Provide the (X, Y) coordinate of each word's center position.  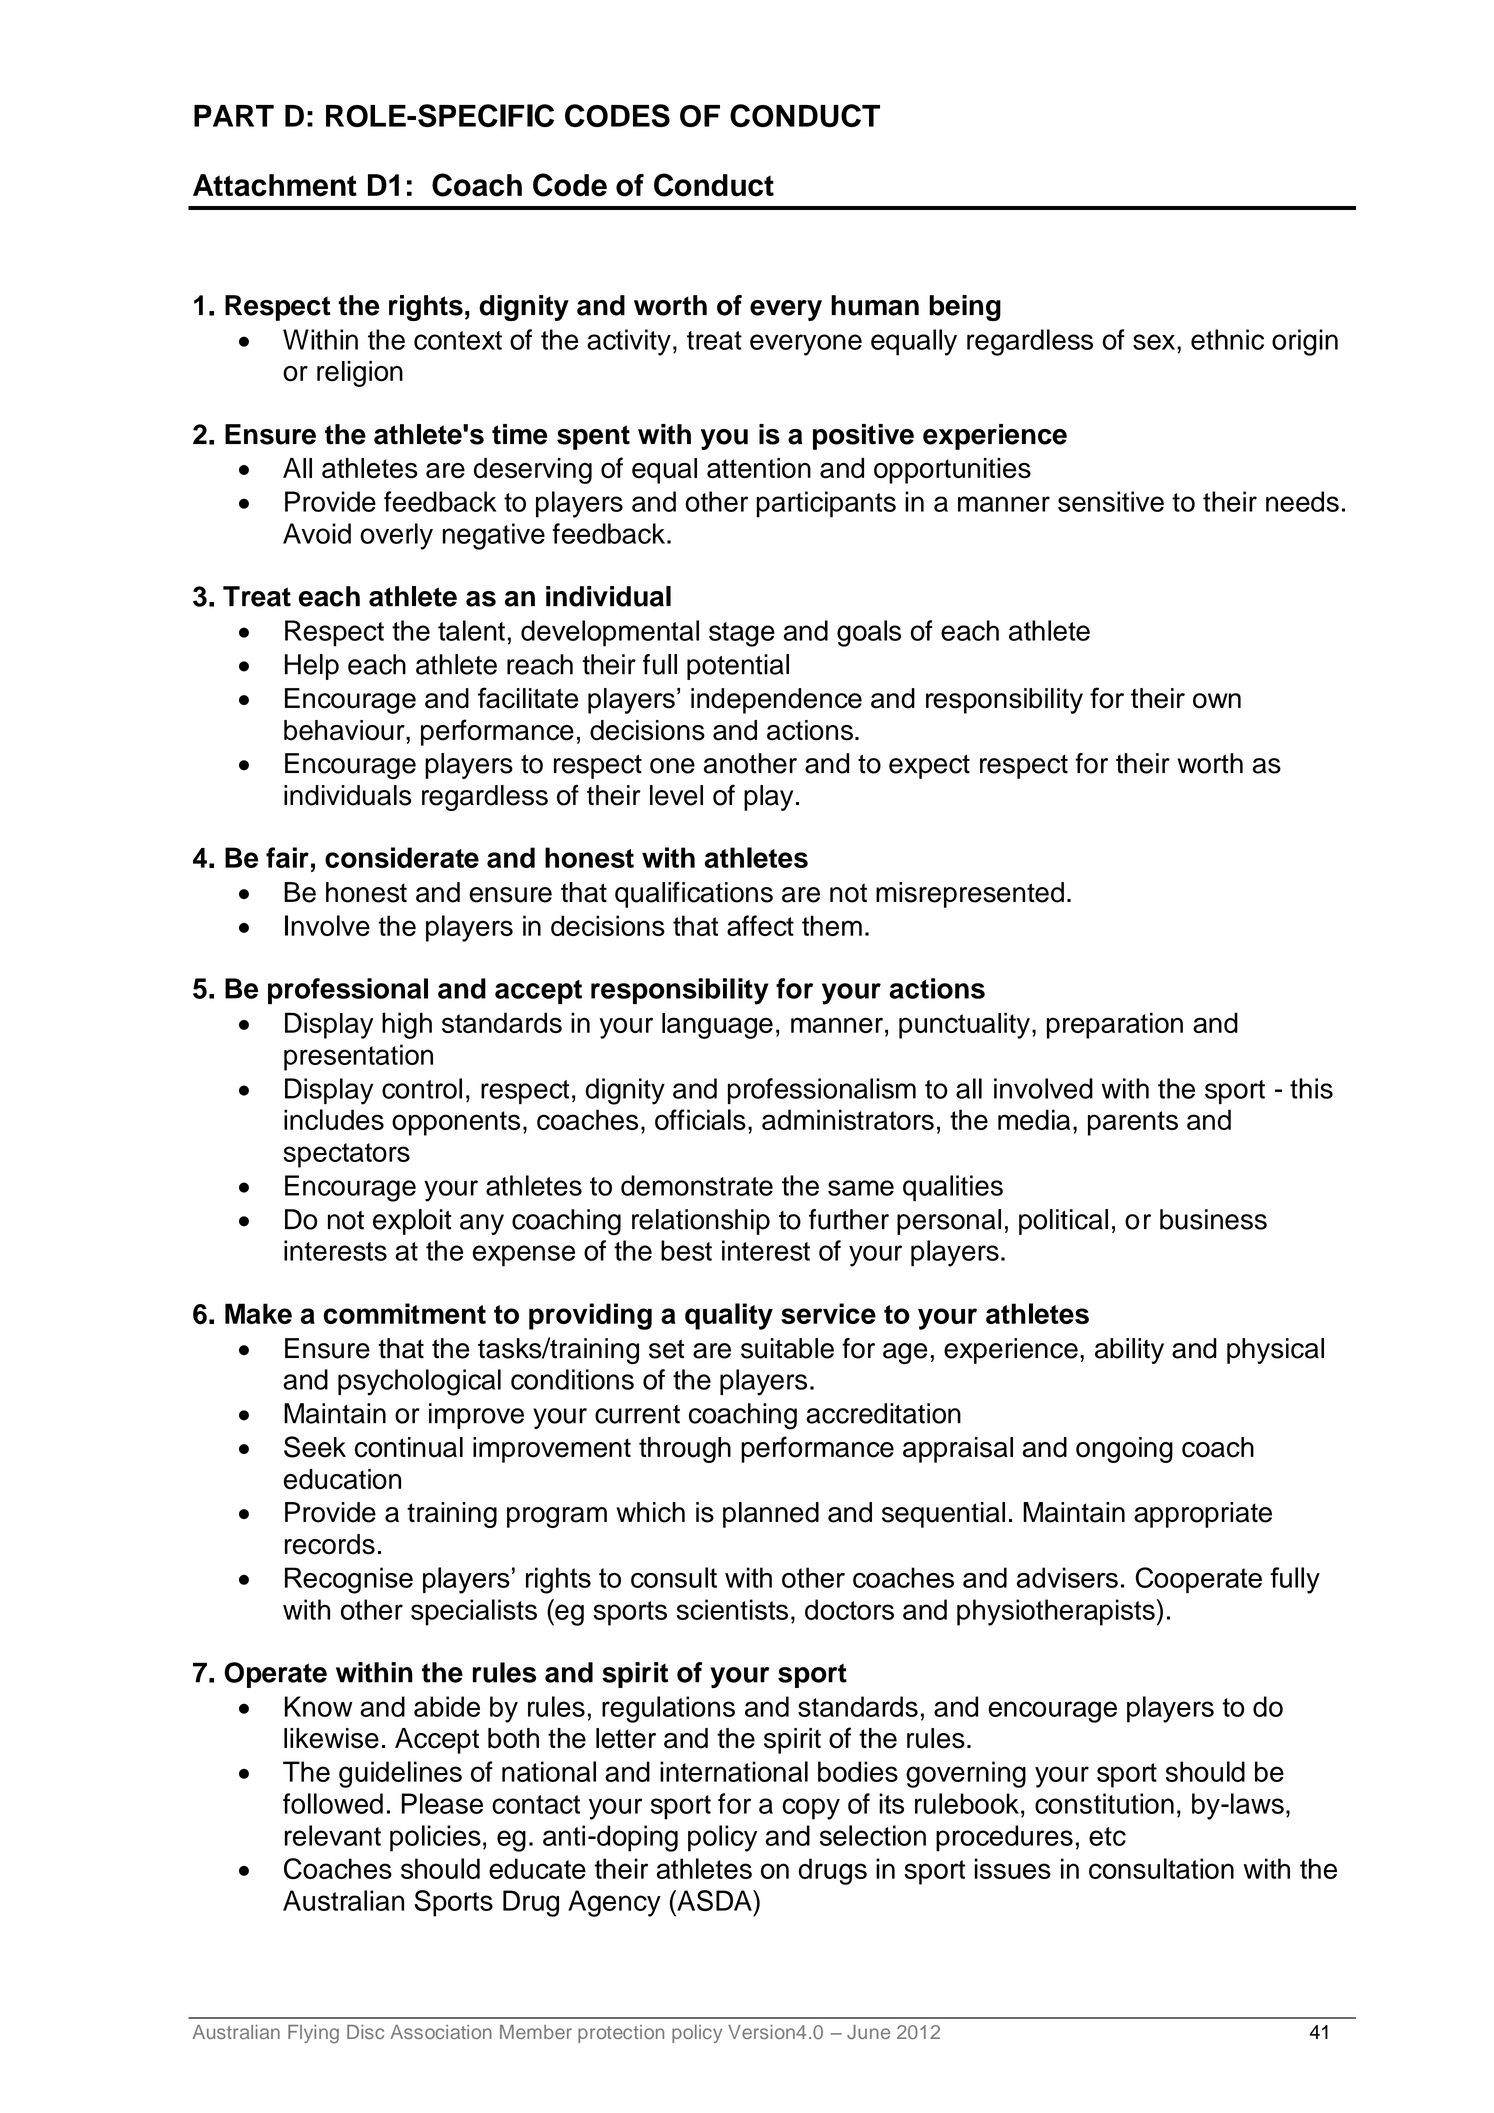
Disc (365, 2032)
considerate (402, 857)
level (676, 795)
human (875, 305)
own (1217, 701)
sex (1155, 342)
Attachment (275, 185)
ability (1129, 1351)
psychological (419, 1382)
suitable (787, 1348)
